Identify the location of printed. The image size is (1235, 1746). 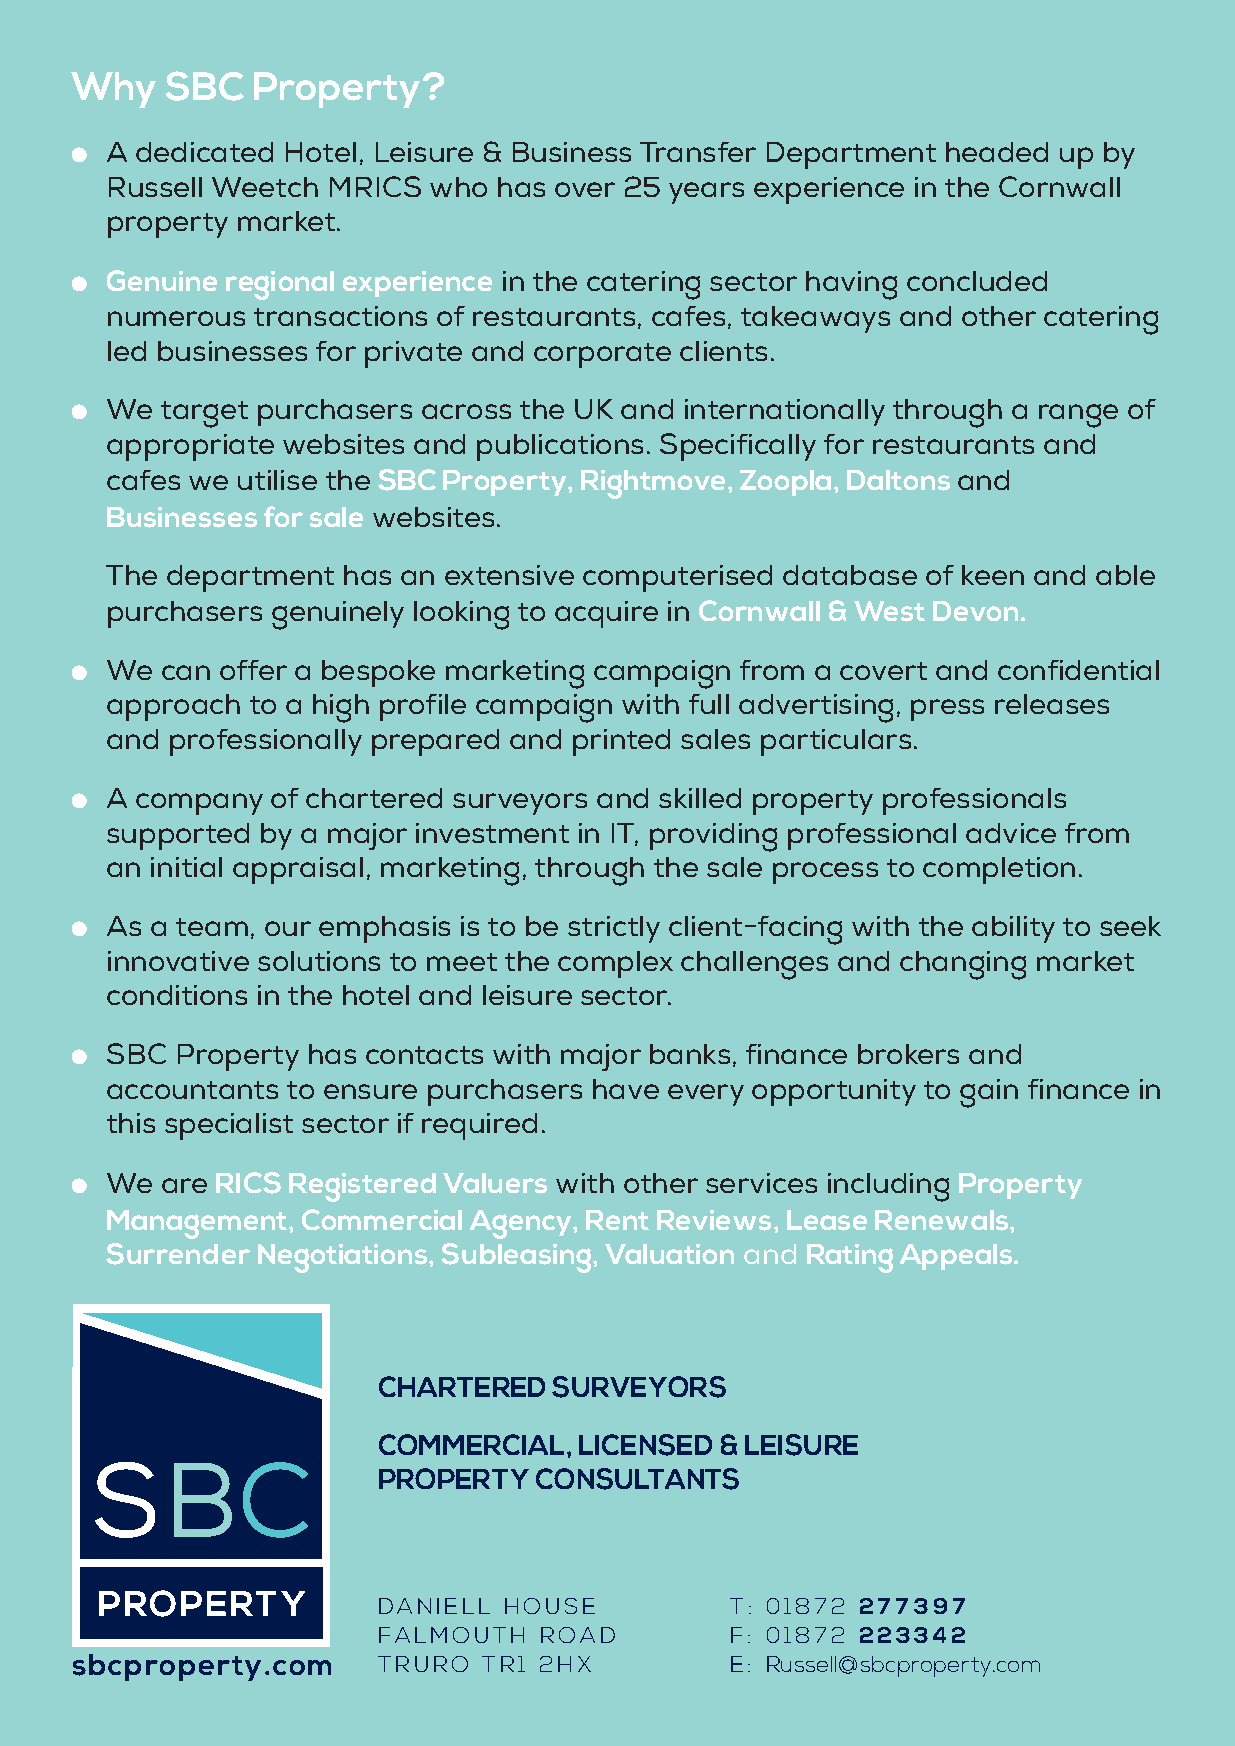
(621, 742).
